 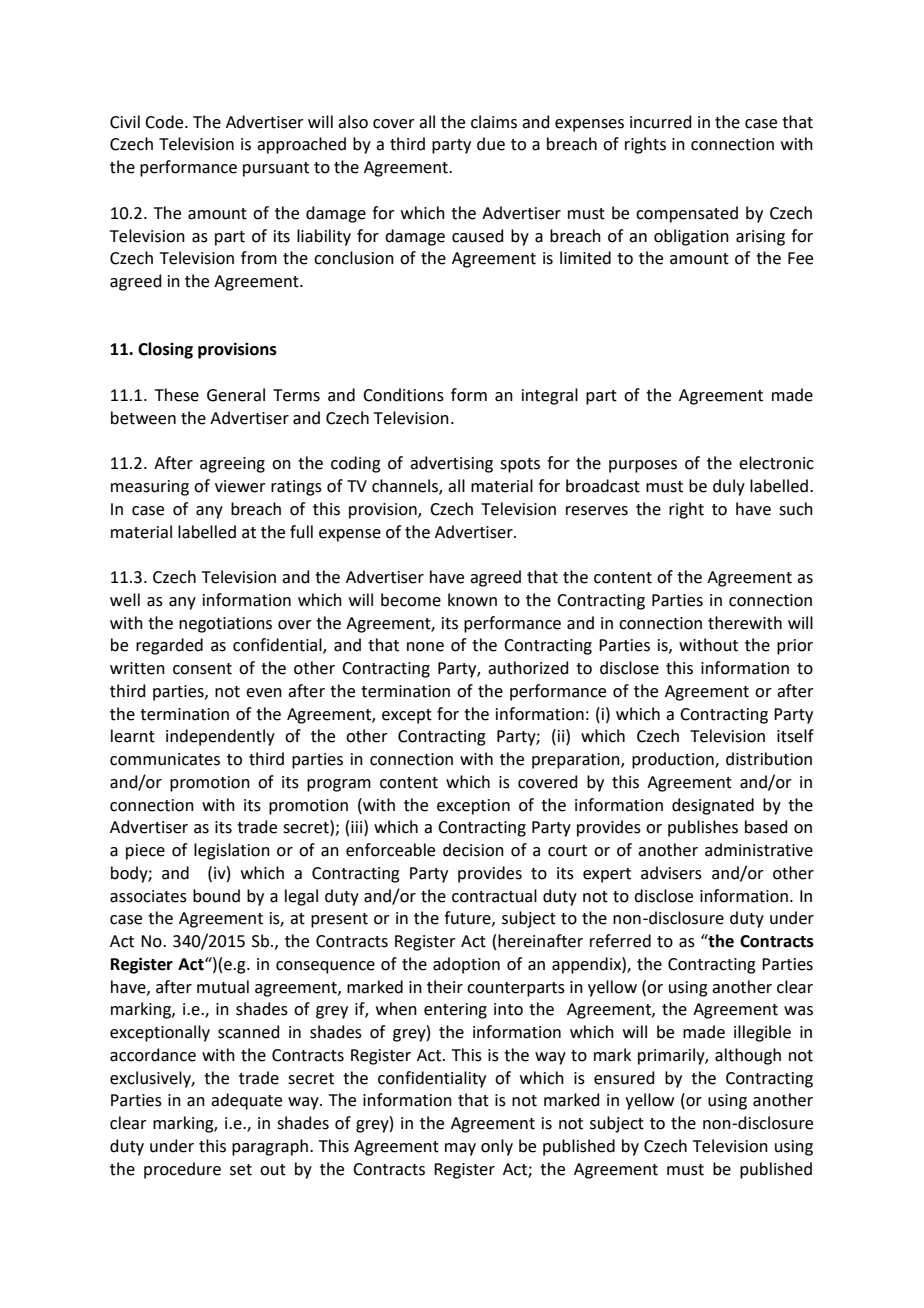 I want to click on decision, so click(x=473, y=850).
